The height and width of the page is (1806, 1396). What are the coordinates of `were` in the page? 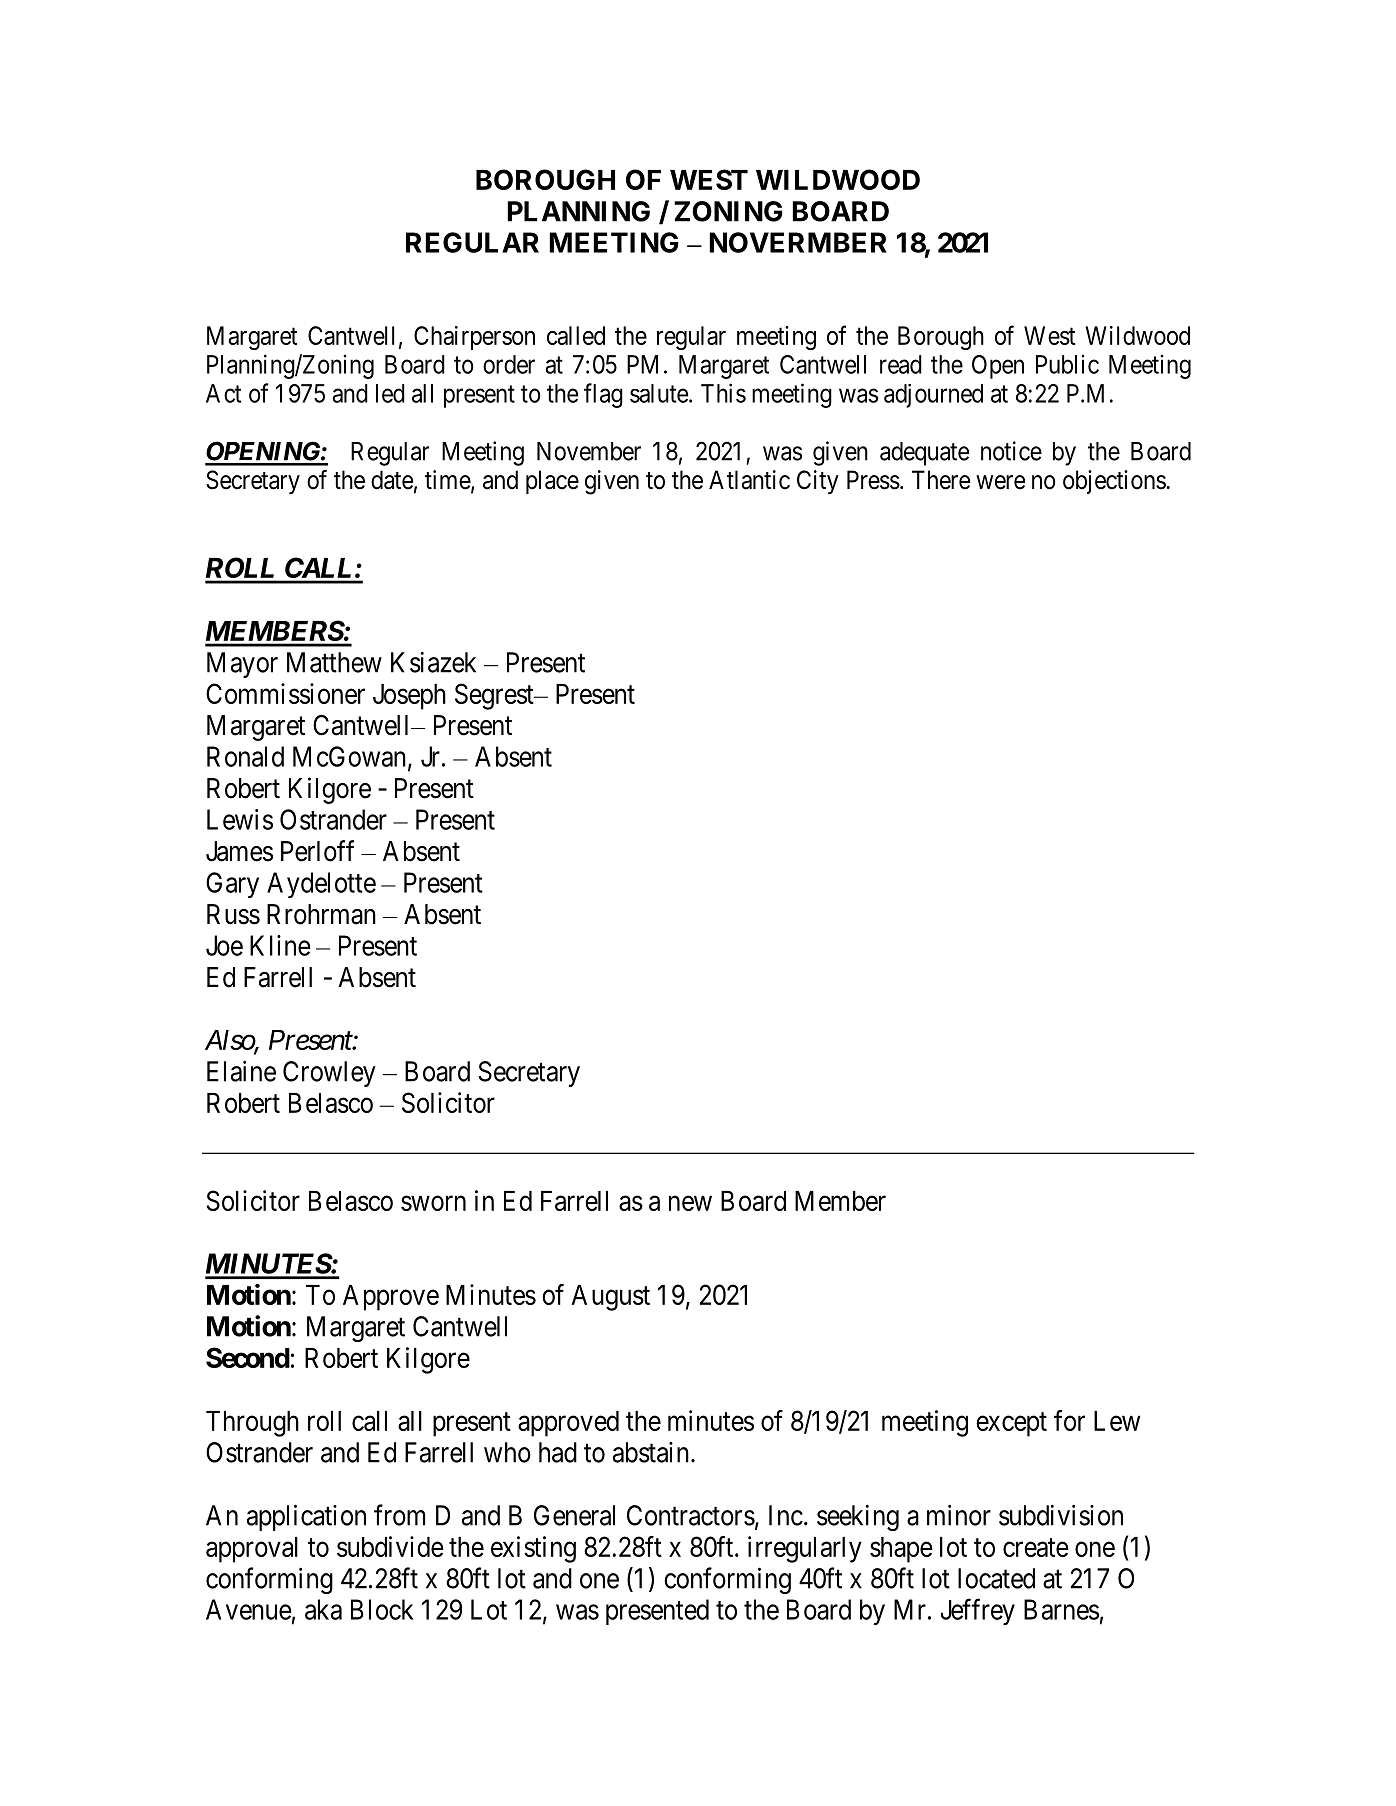 It's located at (1000, 482).
